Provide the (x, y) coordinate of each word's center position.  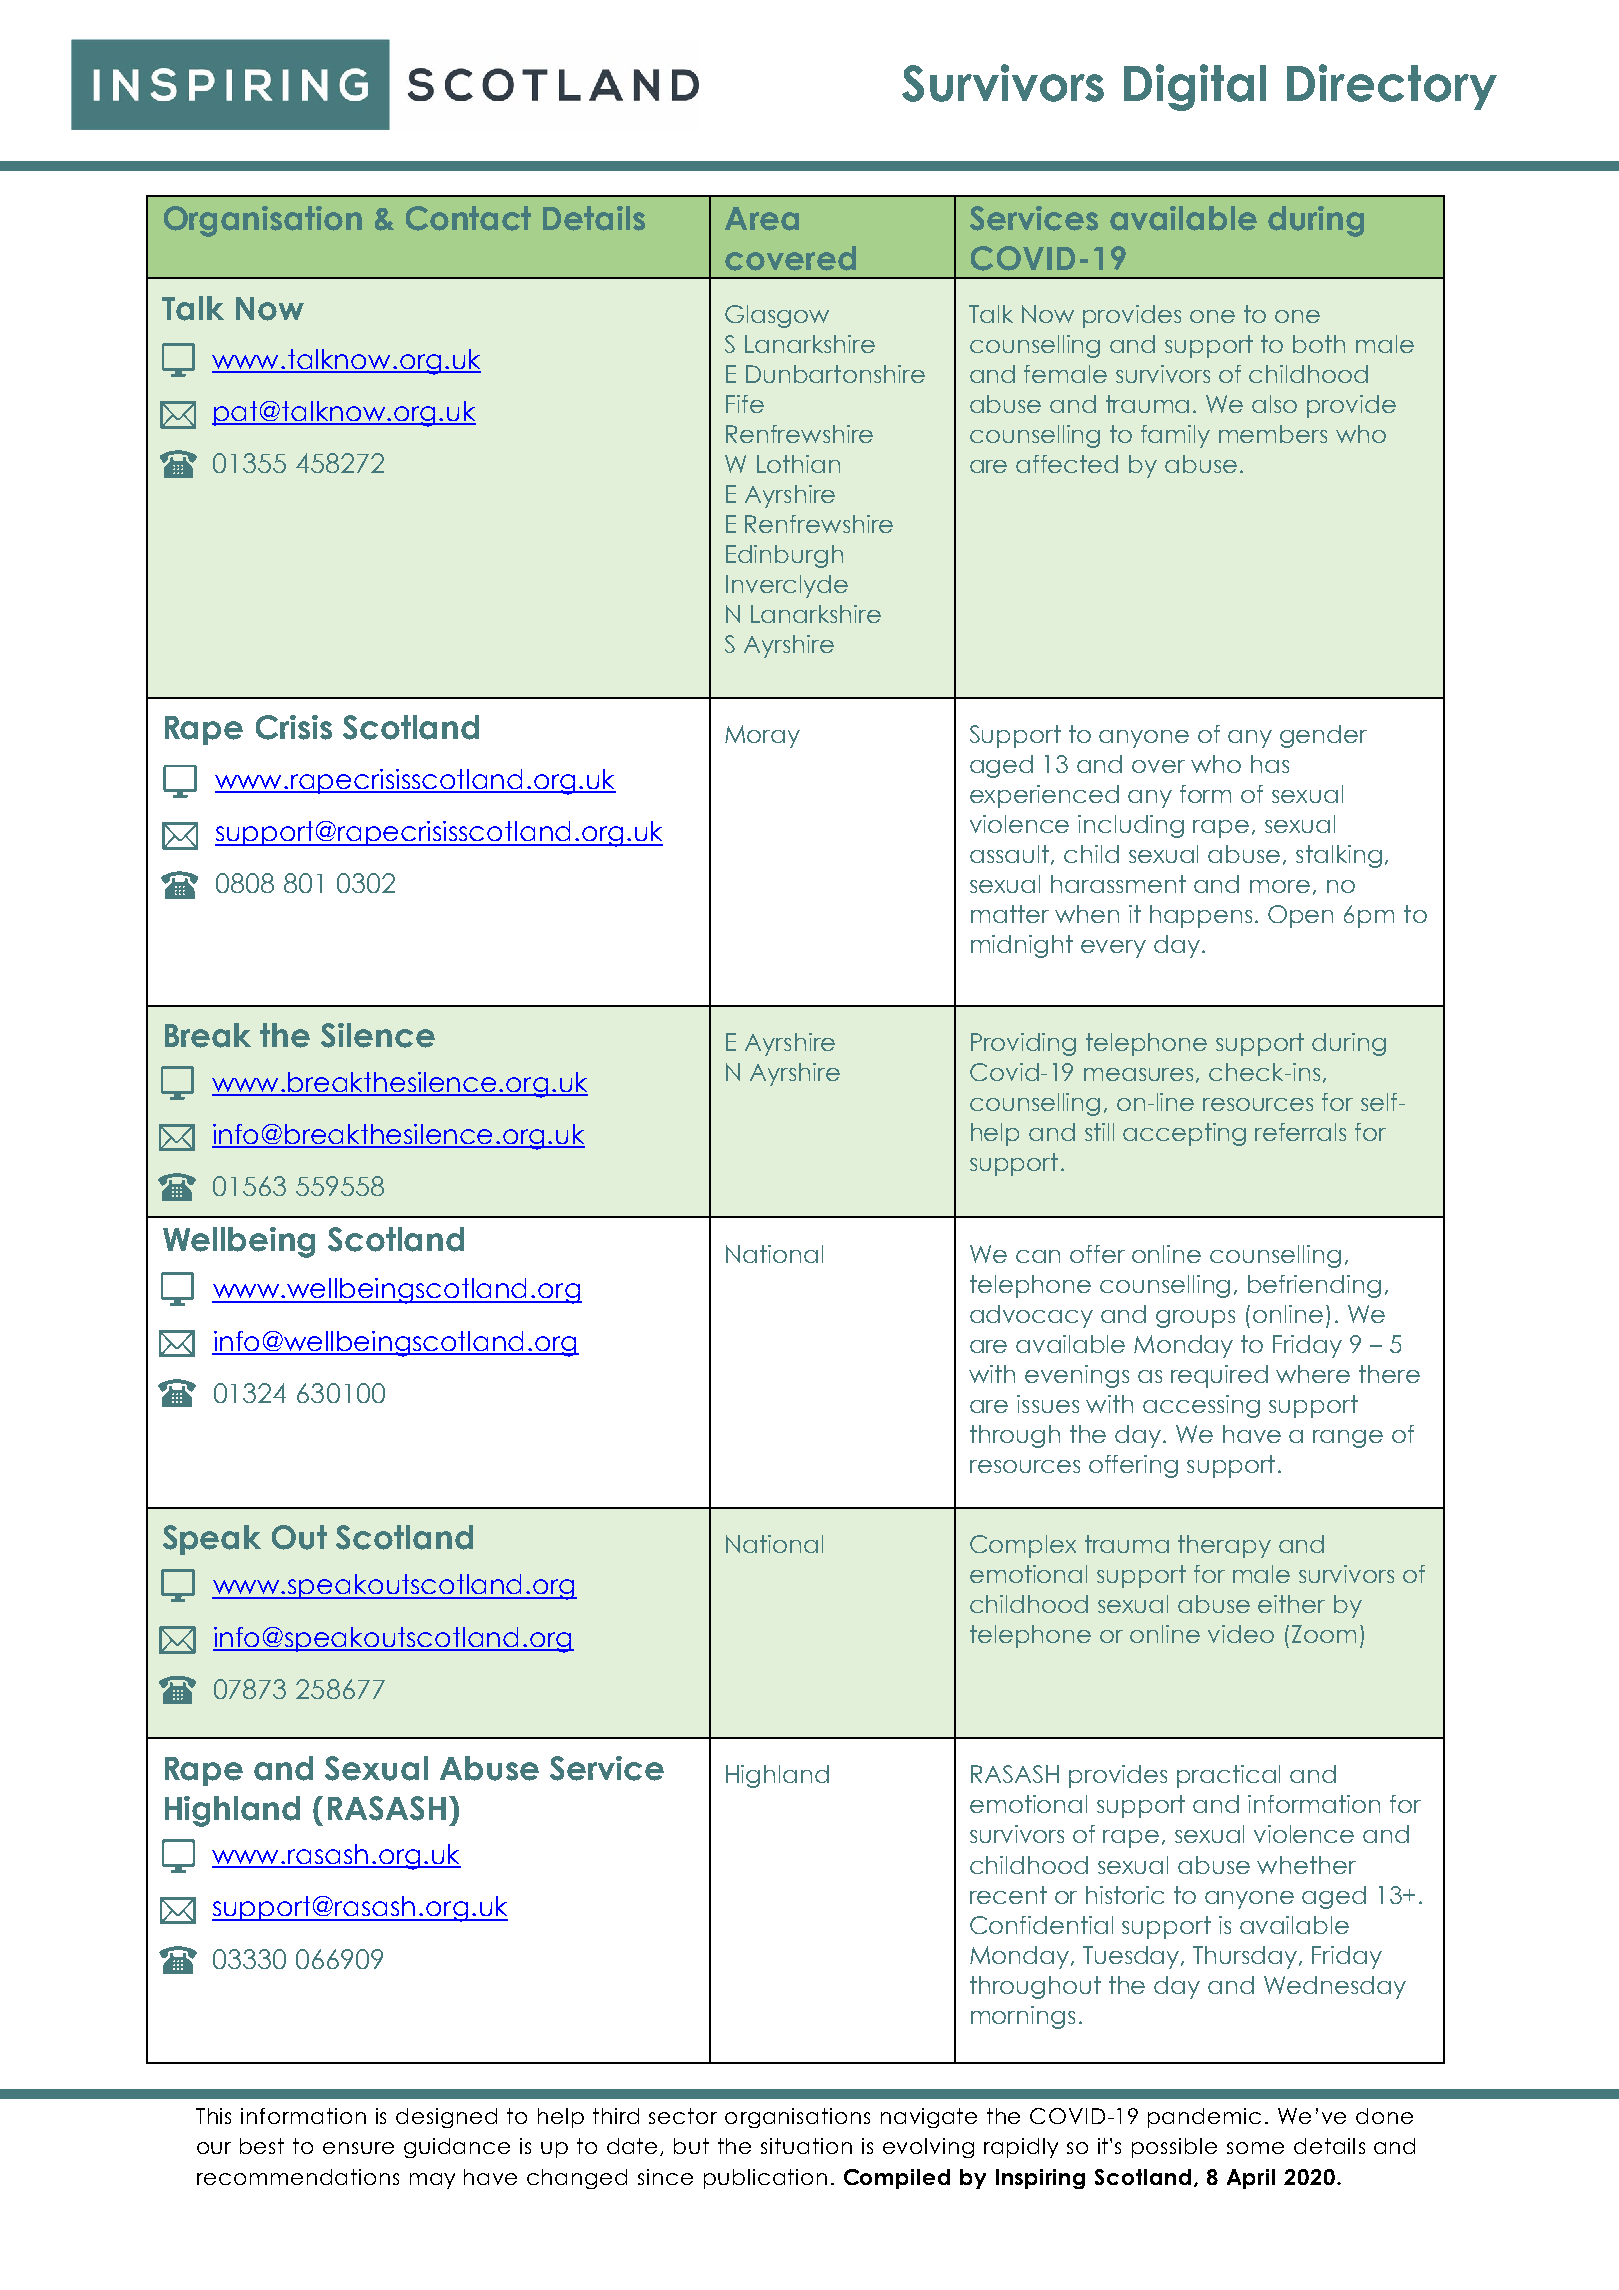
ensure (358, 2148)
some (1255, 2148)
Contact (468, 218)
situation (806, 2146)
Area (762, 219)
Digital (1195, 87)
